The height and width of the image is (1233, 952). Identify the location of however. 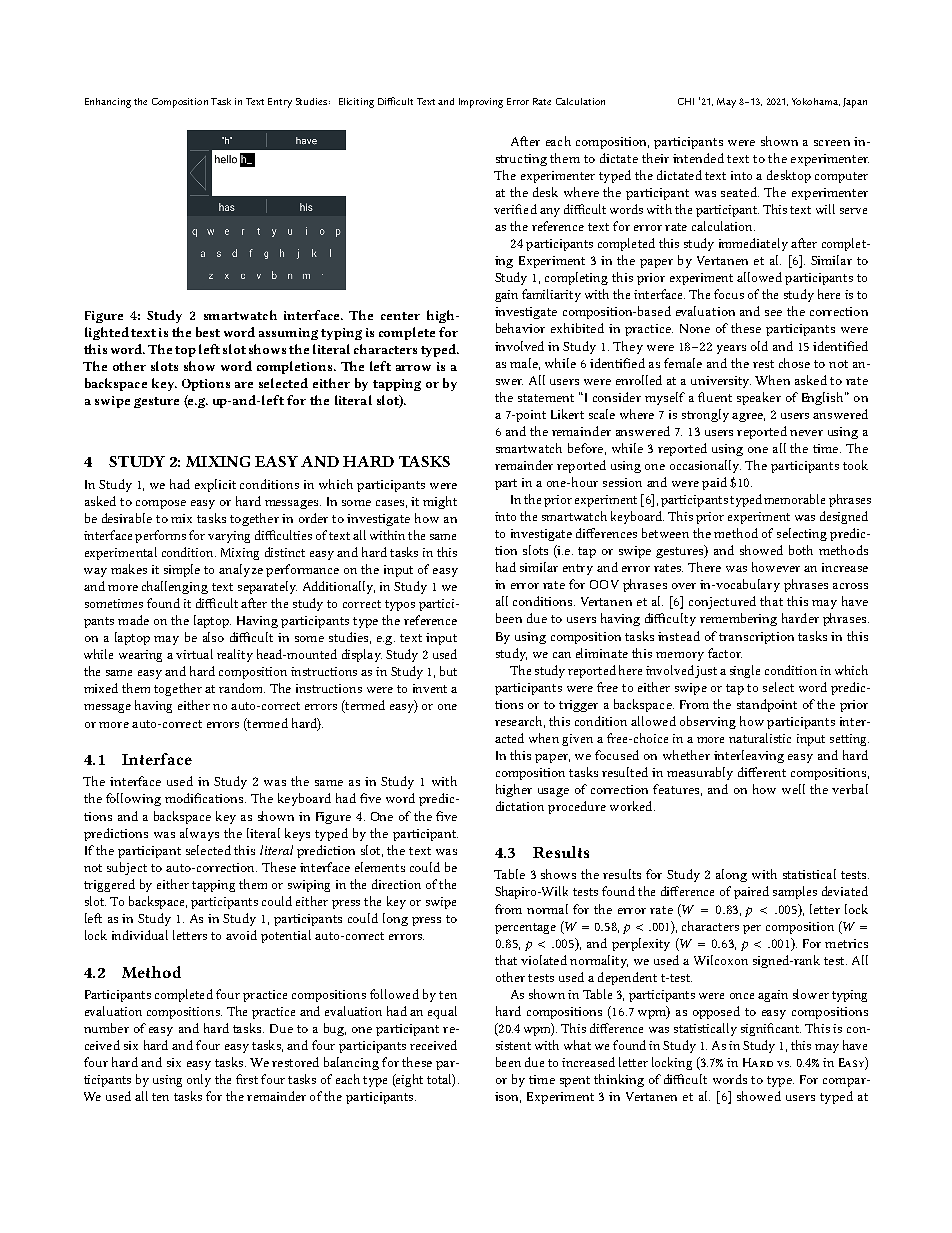
(776, 567).
